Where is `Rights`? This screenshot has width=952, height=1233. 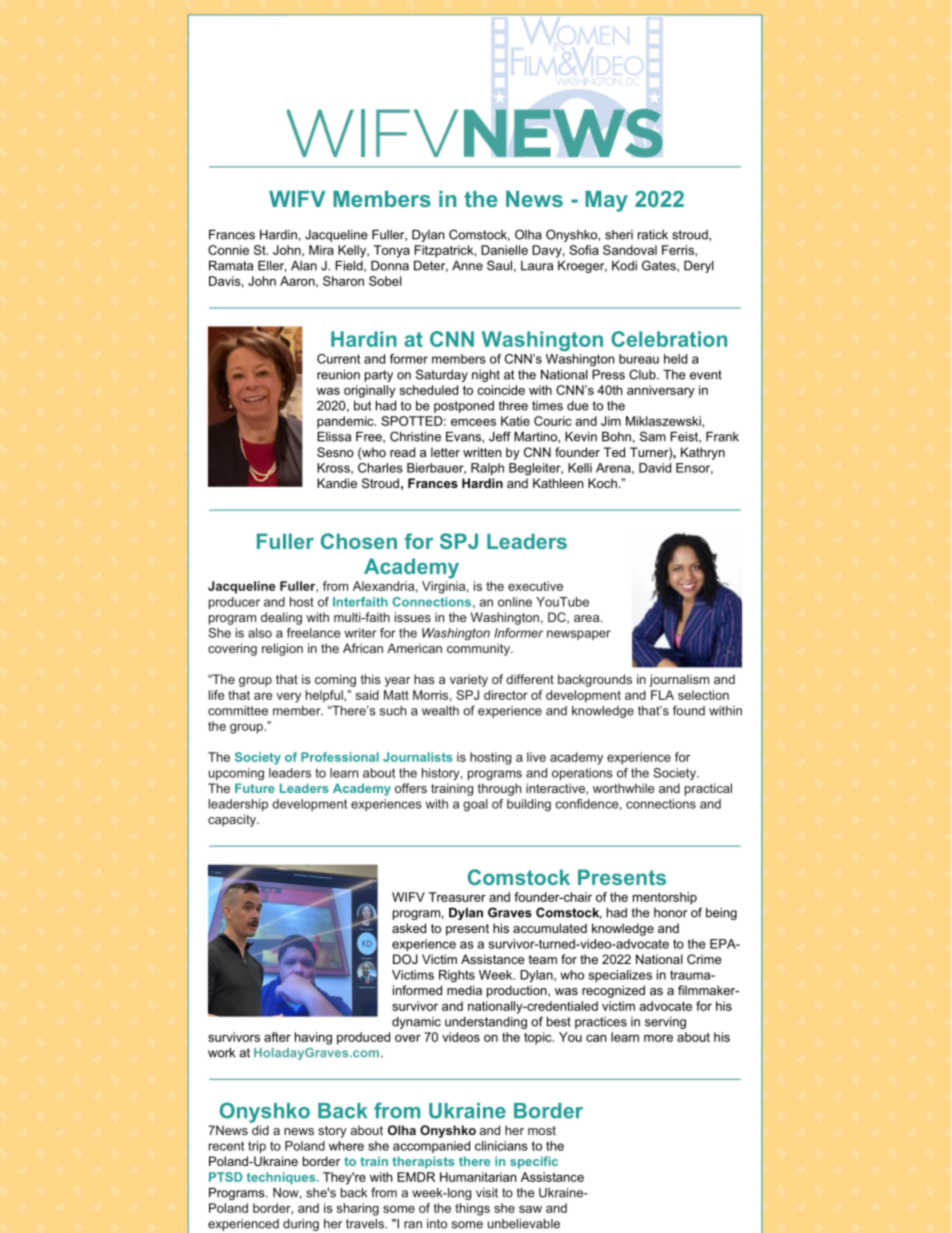
Rights is located at coordinates (457, 976).
